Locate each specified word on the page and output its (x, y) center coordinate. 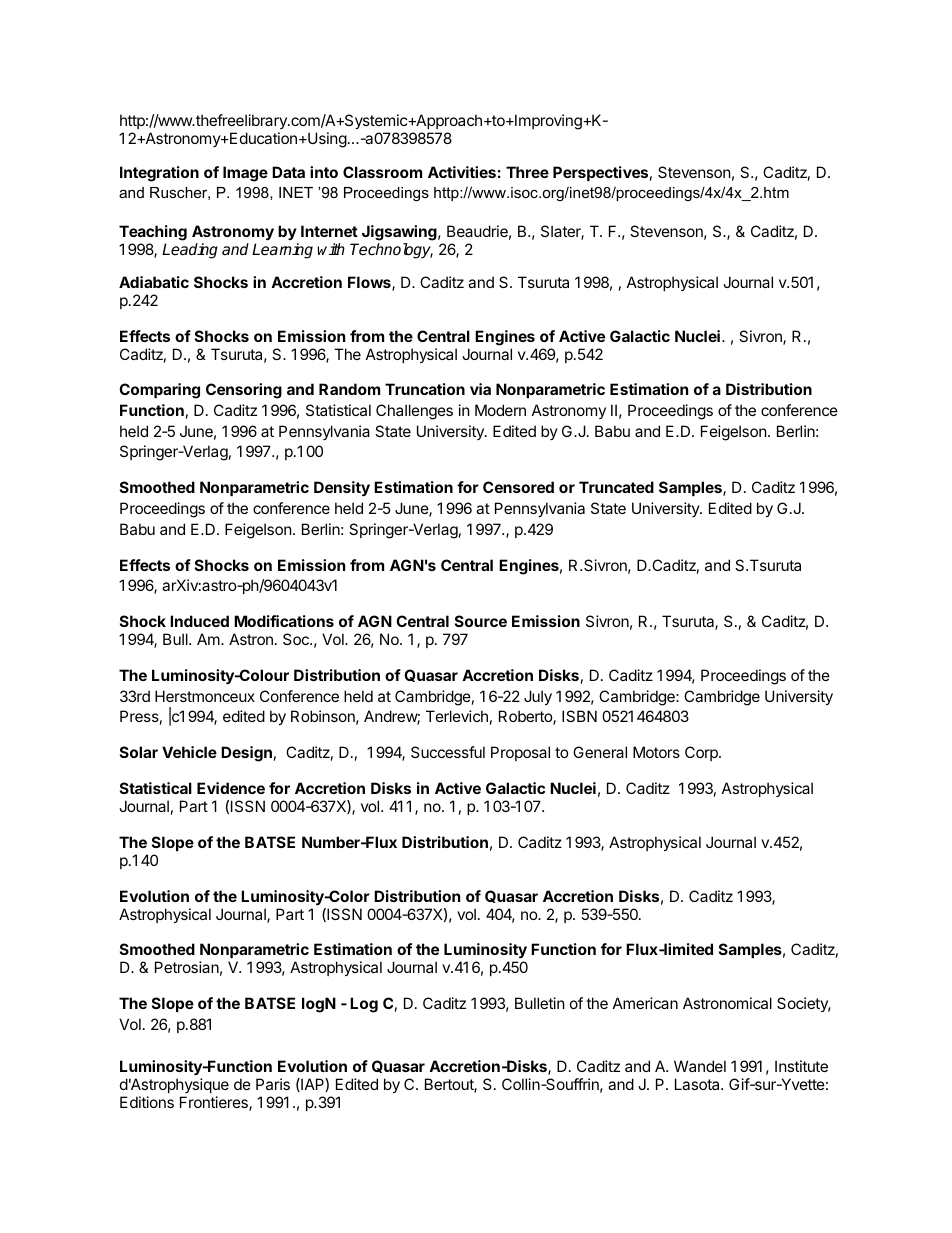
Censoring (244, 391)
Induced (199, 621)
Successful (448, 752)
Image (245, 174)
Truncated (616, 487)
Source (481, 621)
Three (527, 172)
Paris (273, 1084)
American (645, 1003)
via (480, 389)
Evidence (231, 788)
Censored (518, 487)
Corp (702, 753)
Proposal (520, 753)
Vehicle (189, 752)
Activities (462, 172)
